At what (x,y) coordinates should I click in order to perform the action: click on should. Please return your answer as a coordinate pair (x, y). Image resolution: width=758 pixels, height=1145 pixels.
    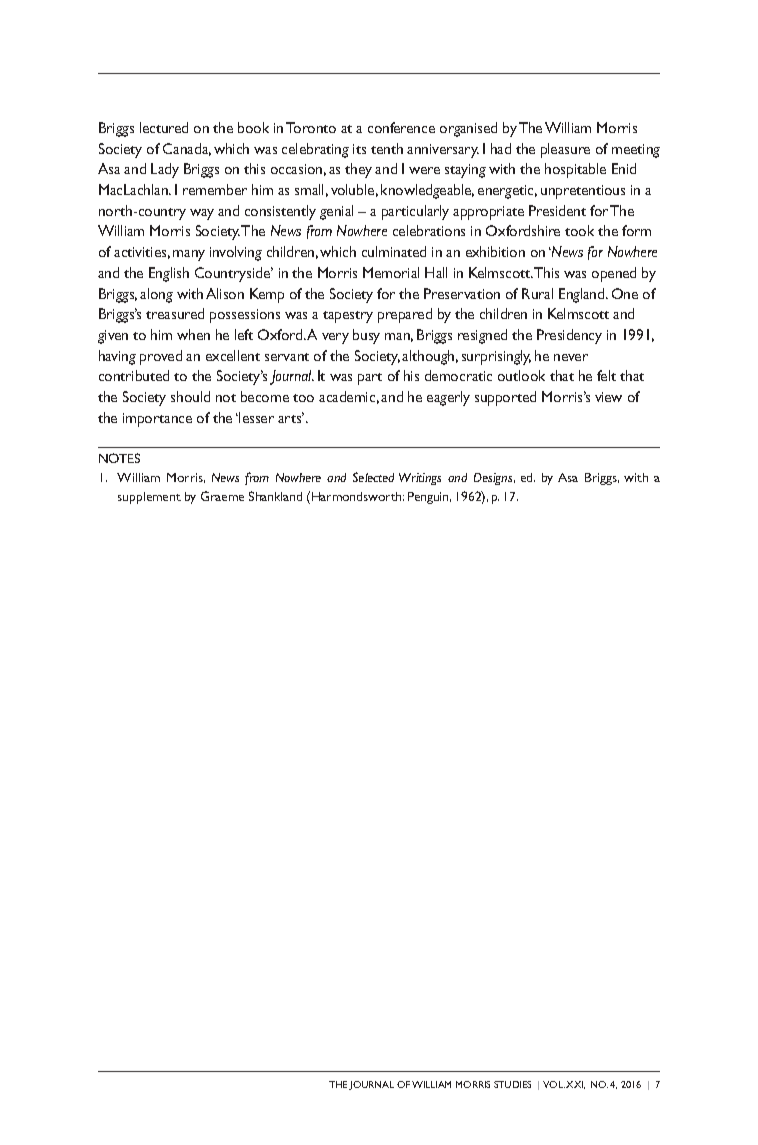
    Looking at the image, I should click on (190, 396).
